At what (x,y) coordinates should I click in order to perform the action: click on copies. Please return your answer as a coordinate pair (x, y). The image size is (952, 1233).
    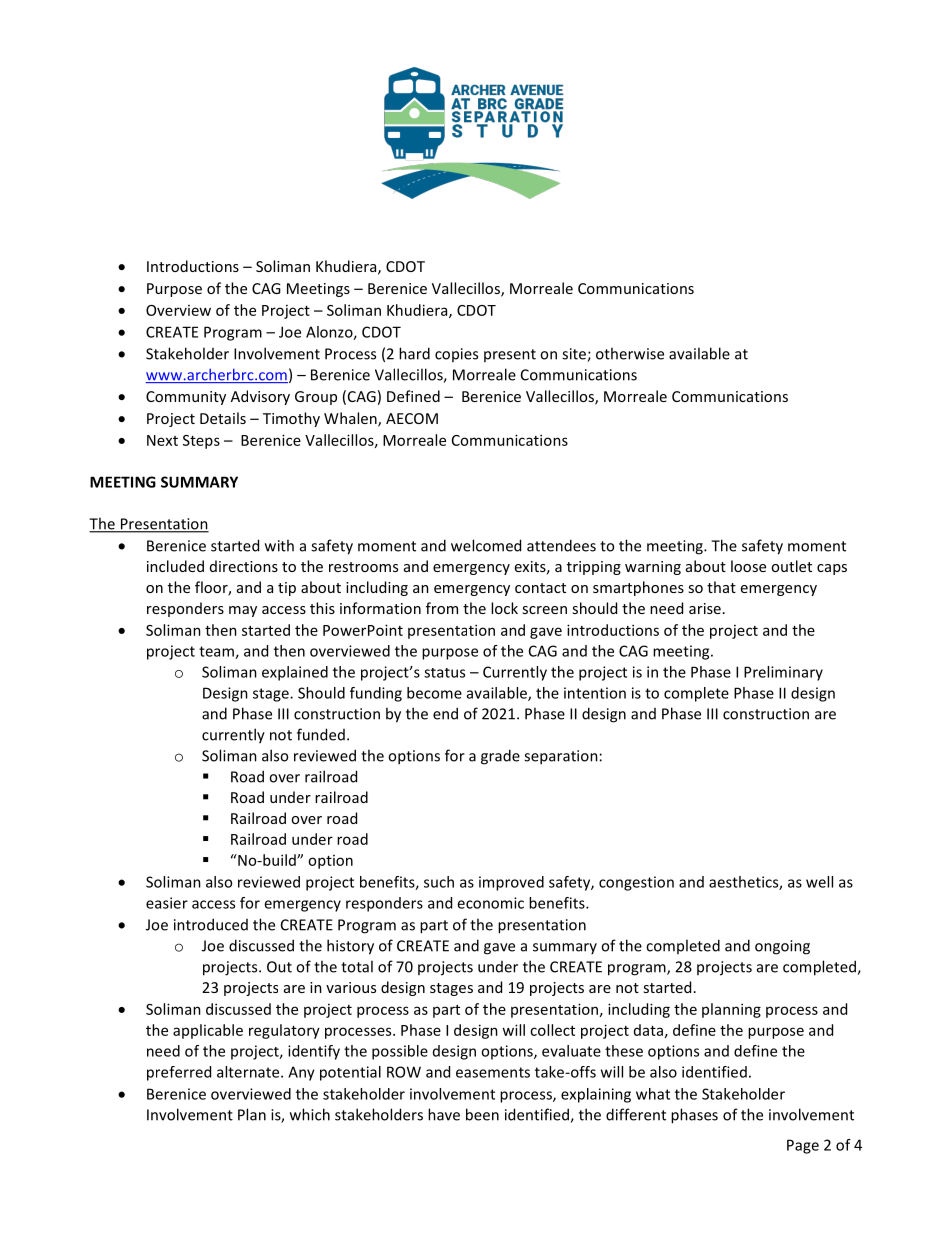
    Looking at the image, I should click on (456, 355).
